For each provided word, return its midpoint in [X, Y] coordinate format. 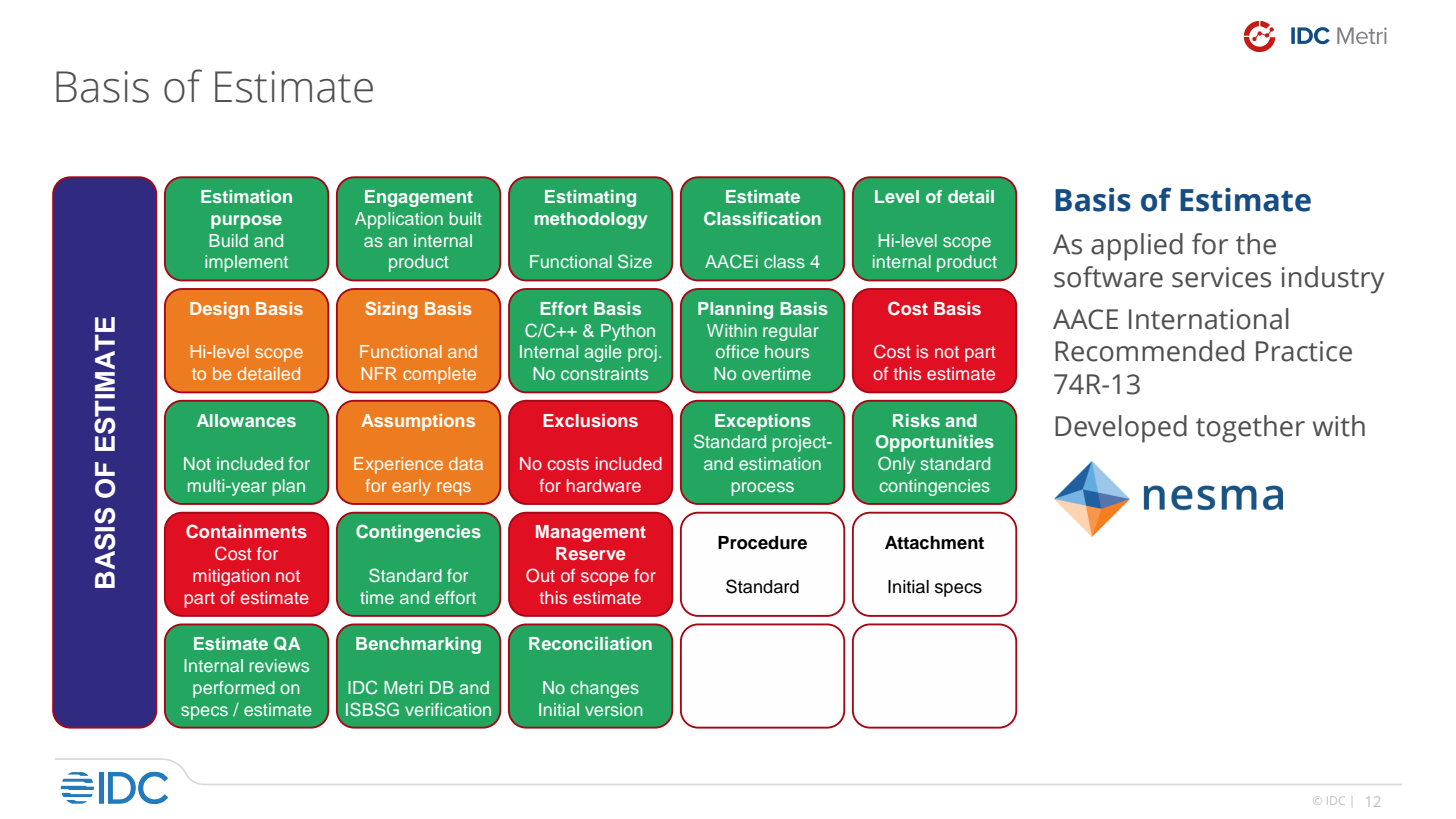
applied [1137, 247]
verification [448, 709]
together [1250, 429]
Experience [398, 465]
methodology [591, 220]
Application [399, 220]
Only [896, 465]
